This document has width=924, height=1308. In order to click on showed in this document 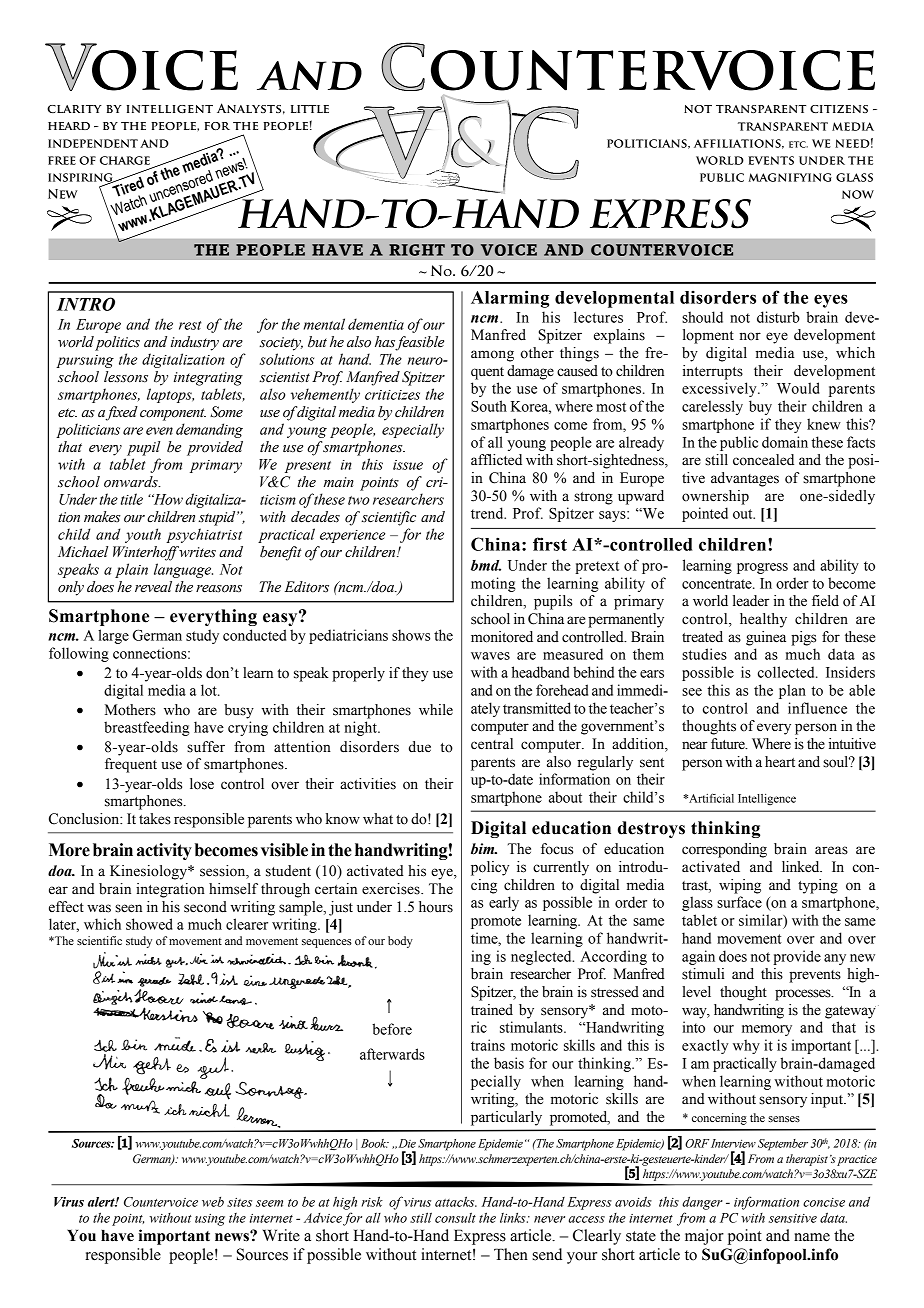, I will do `click(149, 924)`.
